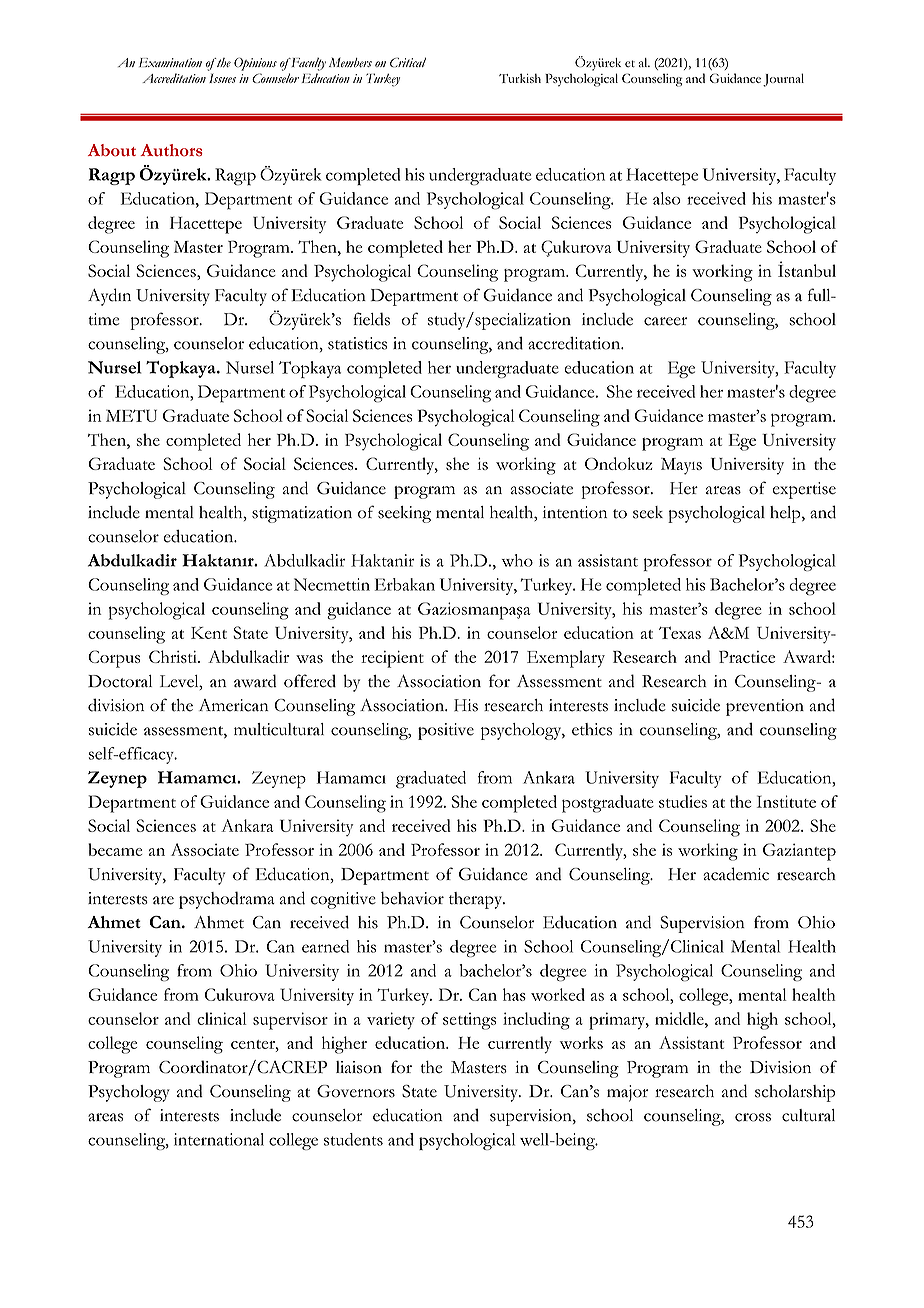 The width and height of the screenshot is (924, 1308). I want to click on Critical, so click(408, 62).
